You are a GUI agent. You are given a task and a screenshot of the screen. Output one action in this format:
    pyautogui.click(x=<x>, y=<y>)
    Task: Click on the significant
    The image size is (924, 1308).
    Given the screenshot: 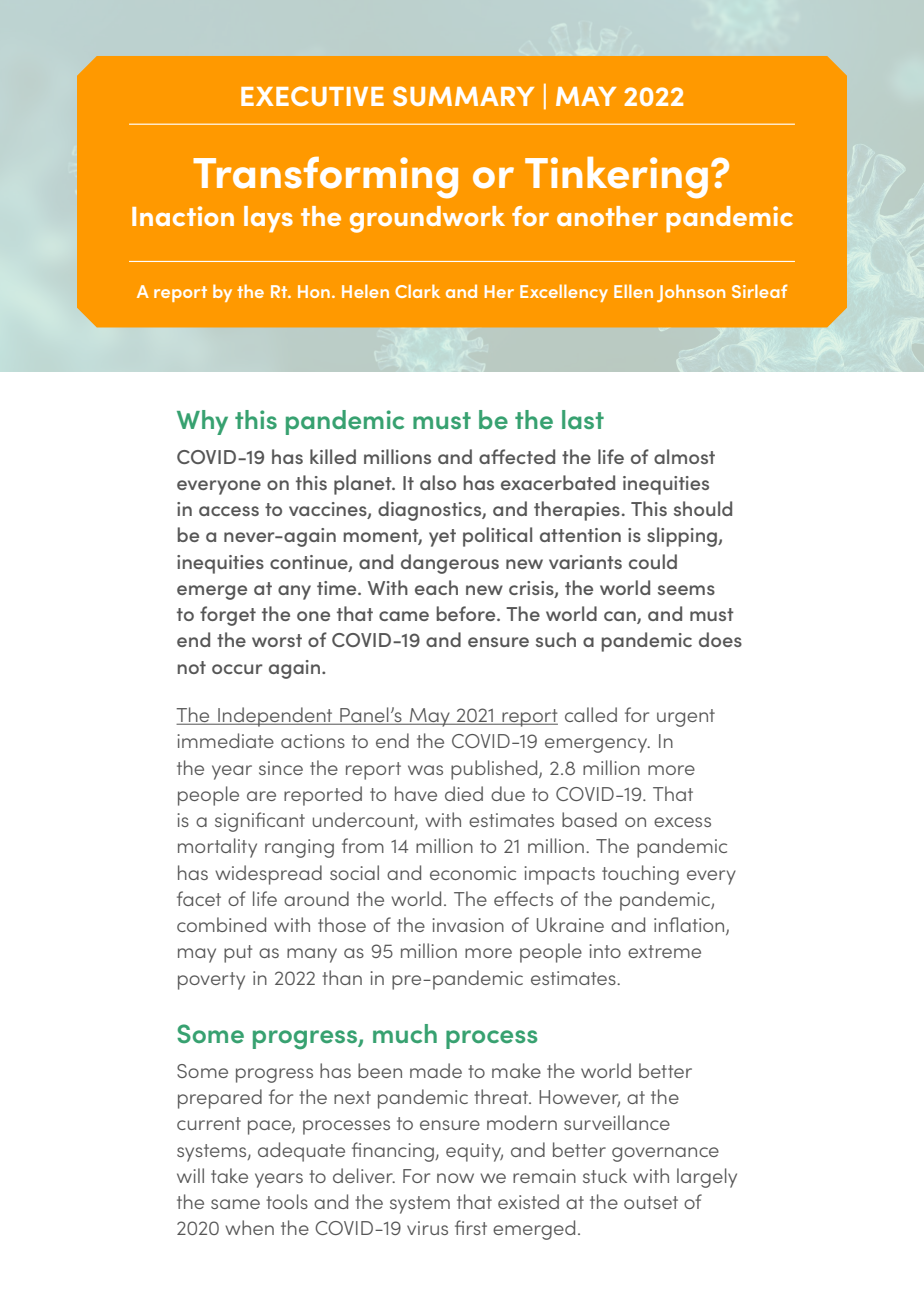 What is the action you would take?
    pyautogui.click(x=260, y=822)
